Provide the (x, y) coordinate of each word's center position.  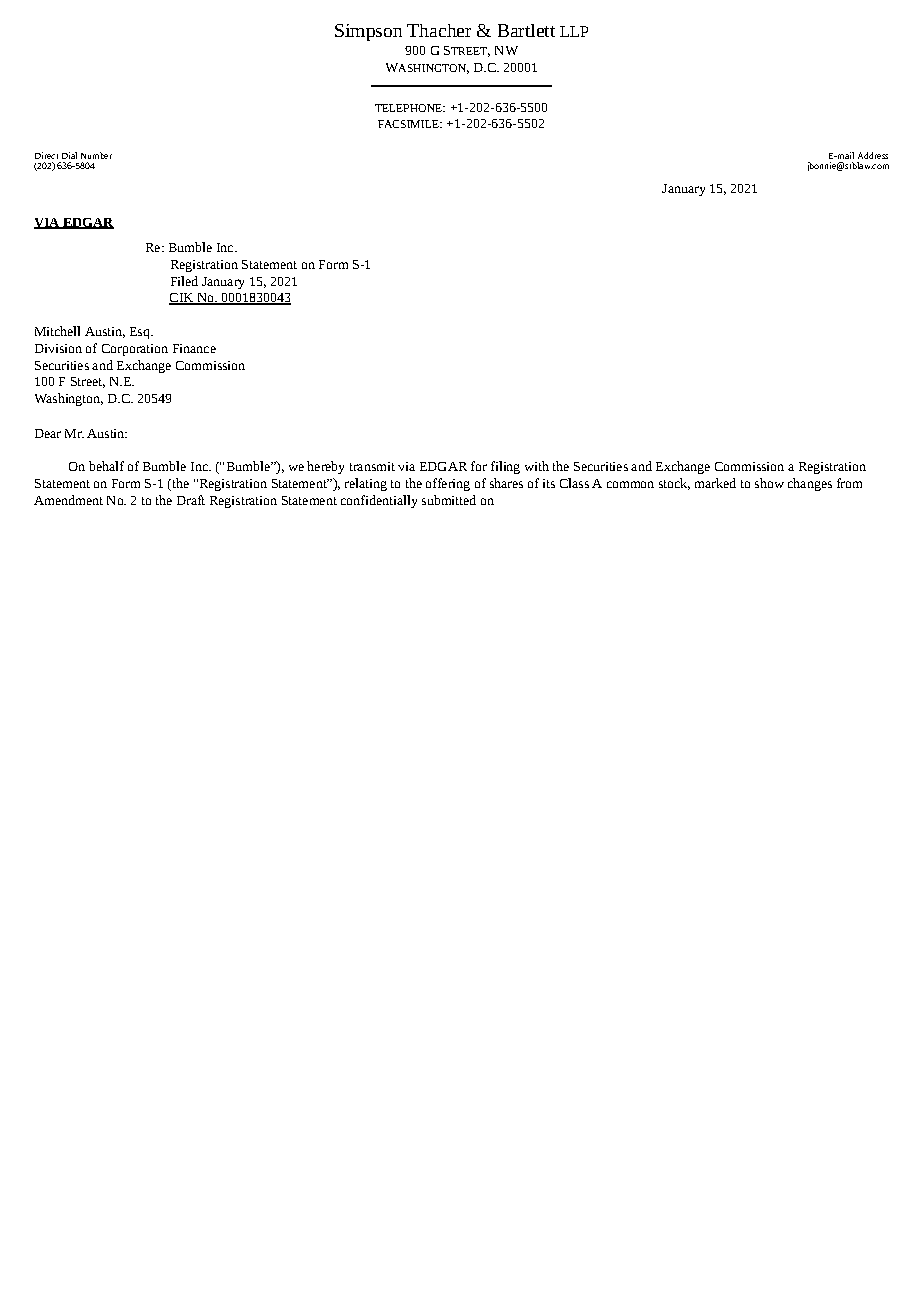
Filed (184, 281)
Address (873, 155)
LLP (574, 31)
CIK (182, 299)
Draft (191, 500)
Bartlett (526, 30)
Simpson (368, 32)
